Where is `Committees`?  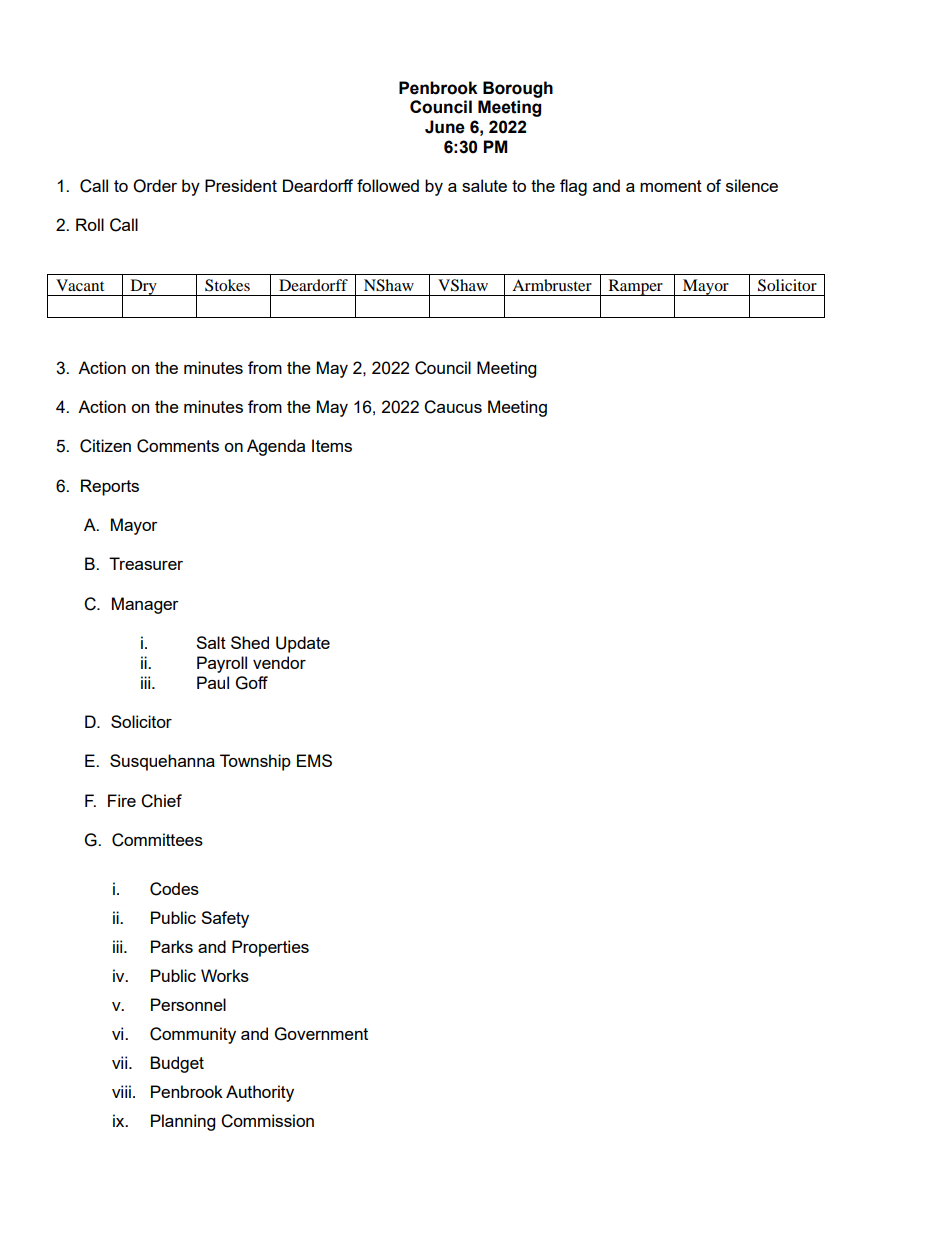 Committees is located at coordinates (157, 840).
